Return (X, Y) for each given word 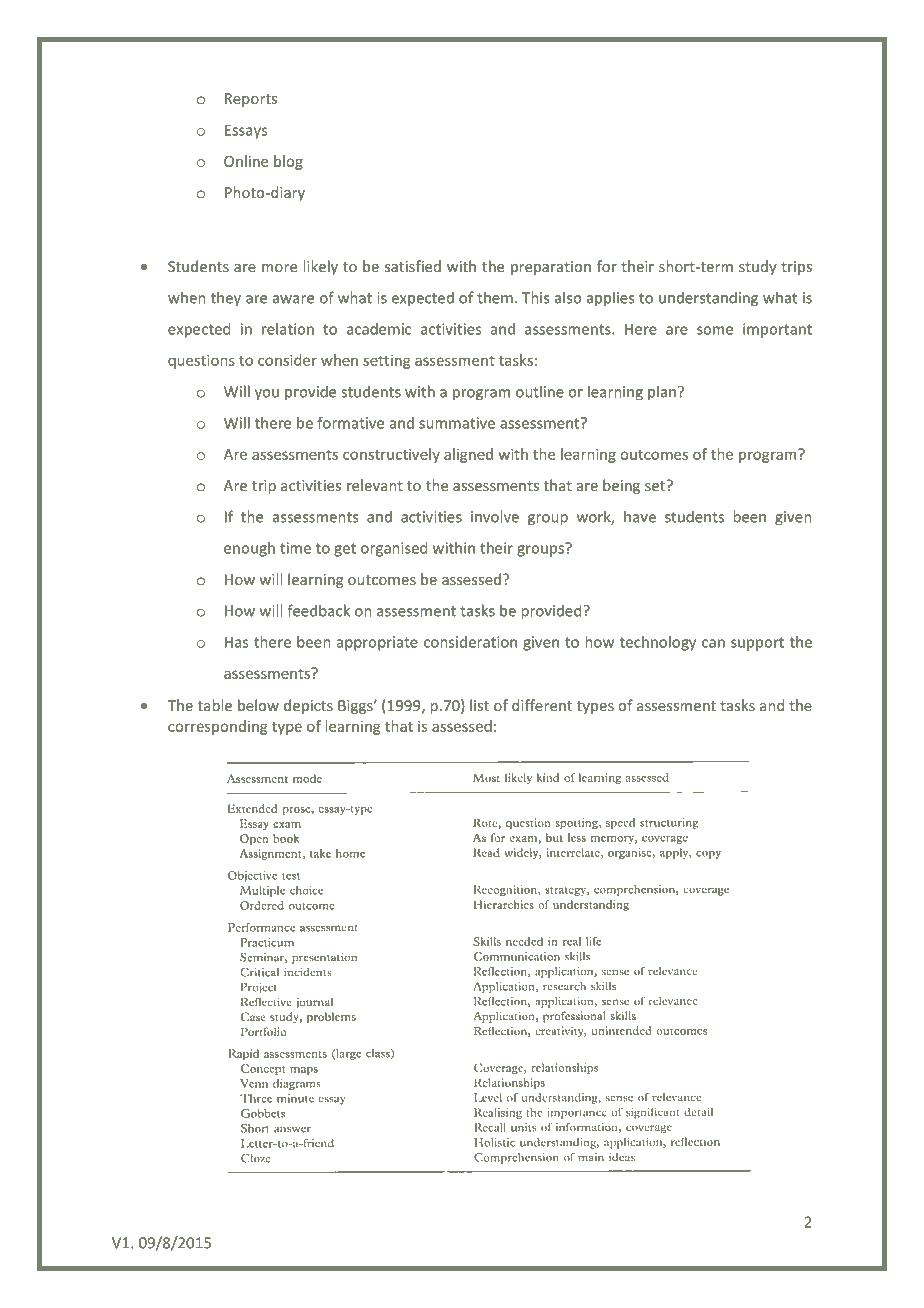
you (267, 395)
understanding (708, 299)
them (495, 297)
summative (457, 423)
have (640, 516)
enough (249, 549)
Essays (246, 131)
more (279, 268)
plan (662, 392)
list (479, 705)
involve (495, 516)
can (713, 643)
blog (288, 162)
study (758, 267)
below (258, 705)
